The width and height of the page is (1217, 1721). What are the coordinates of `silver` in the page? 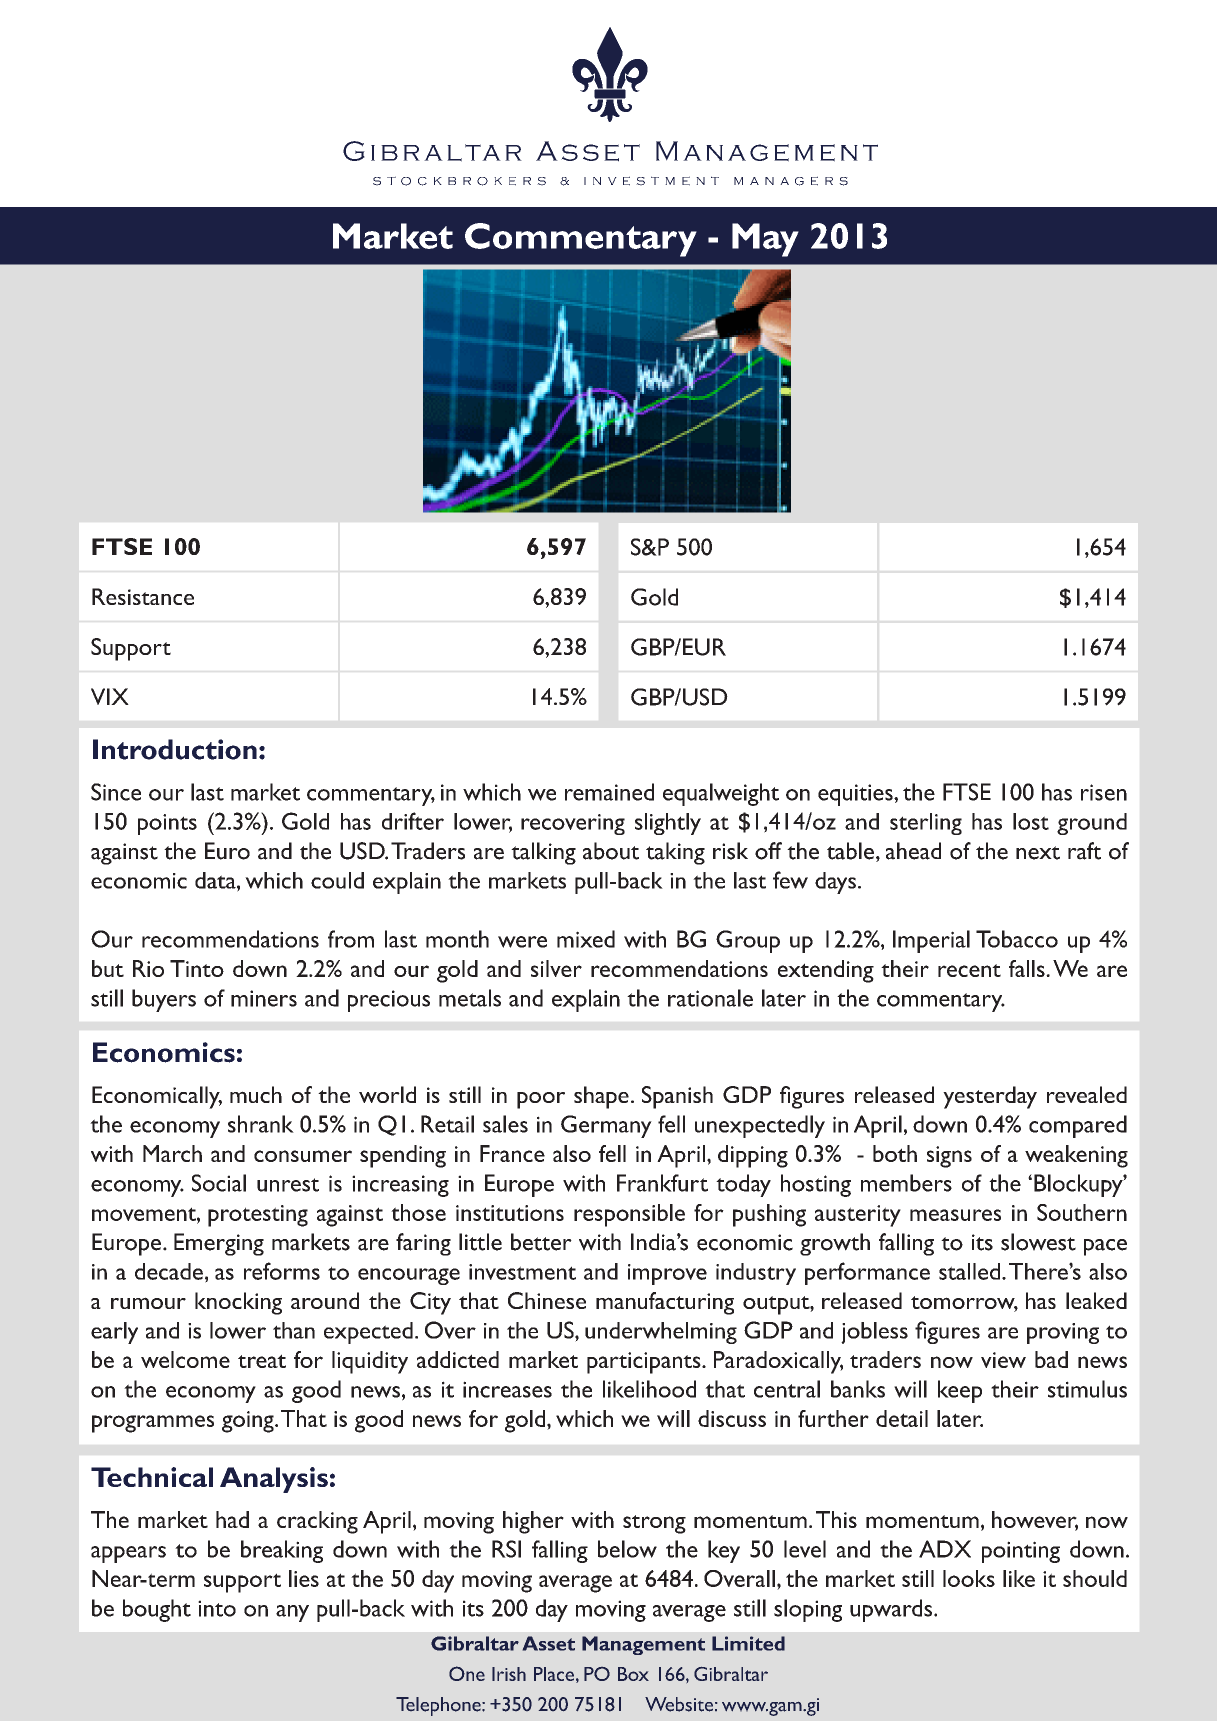 It's located at (556, 968).
